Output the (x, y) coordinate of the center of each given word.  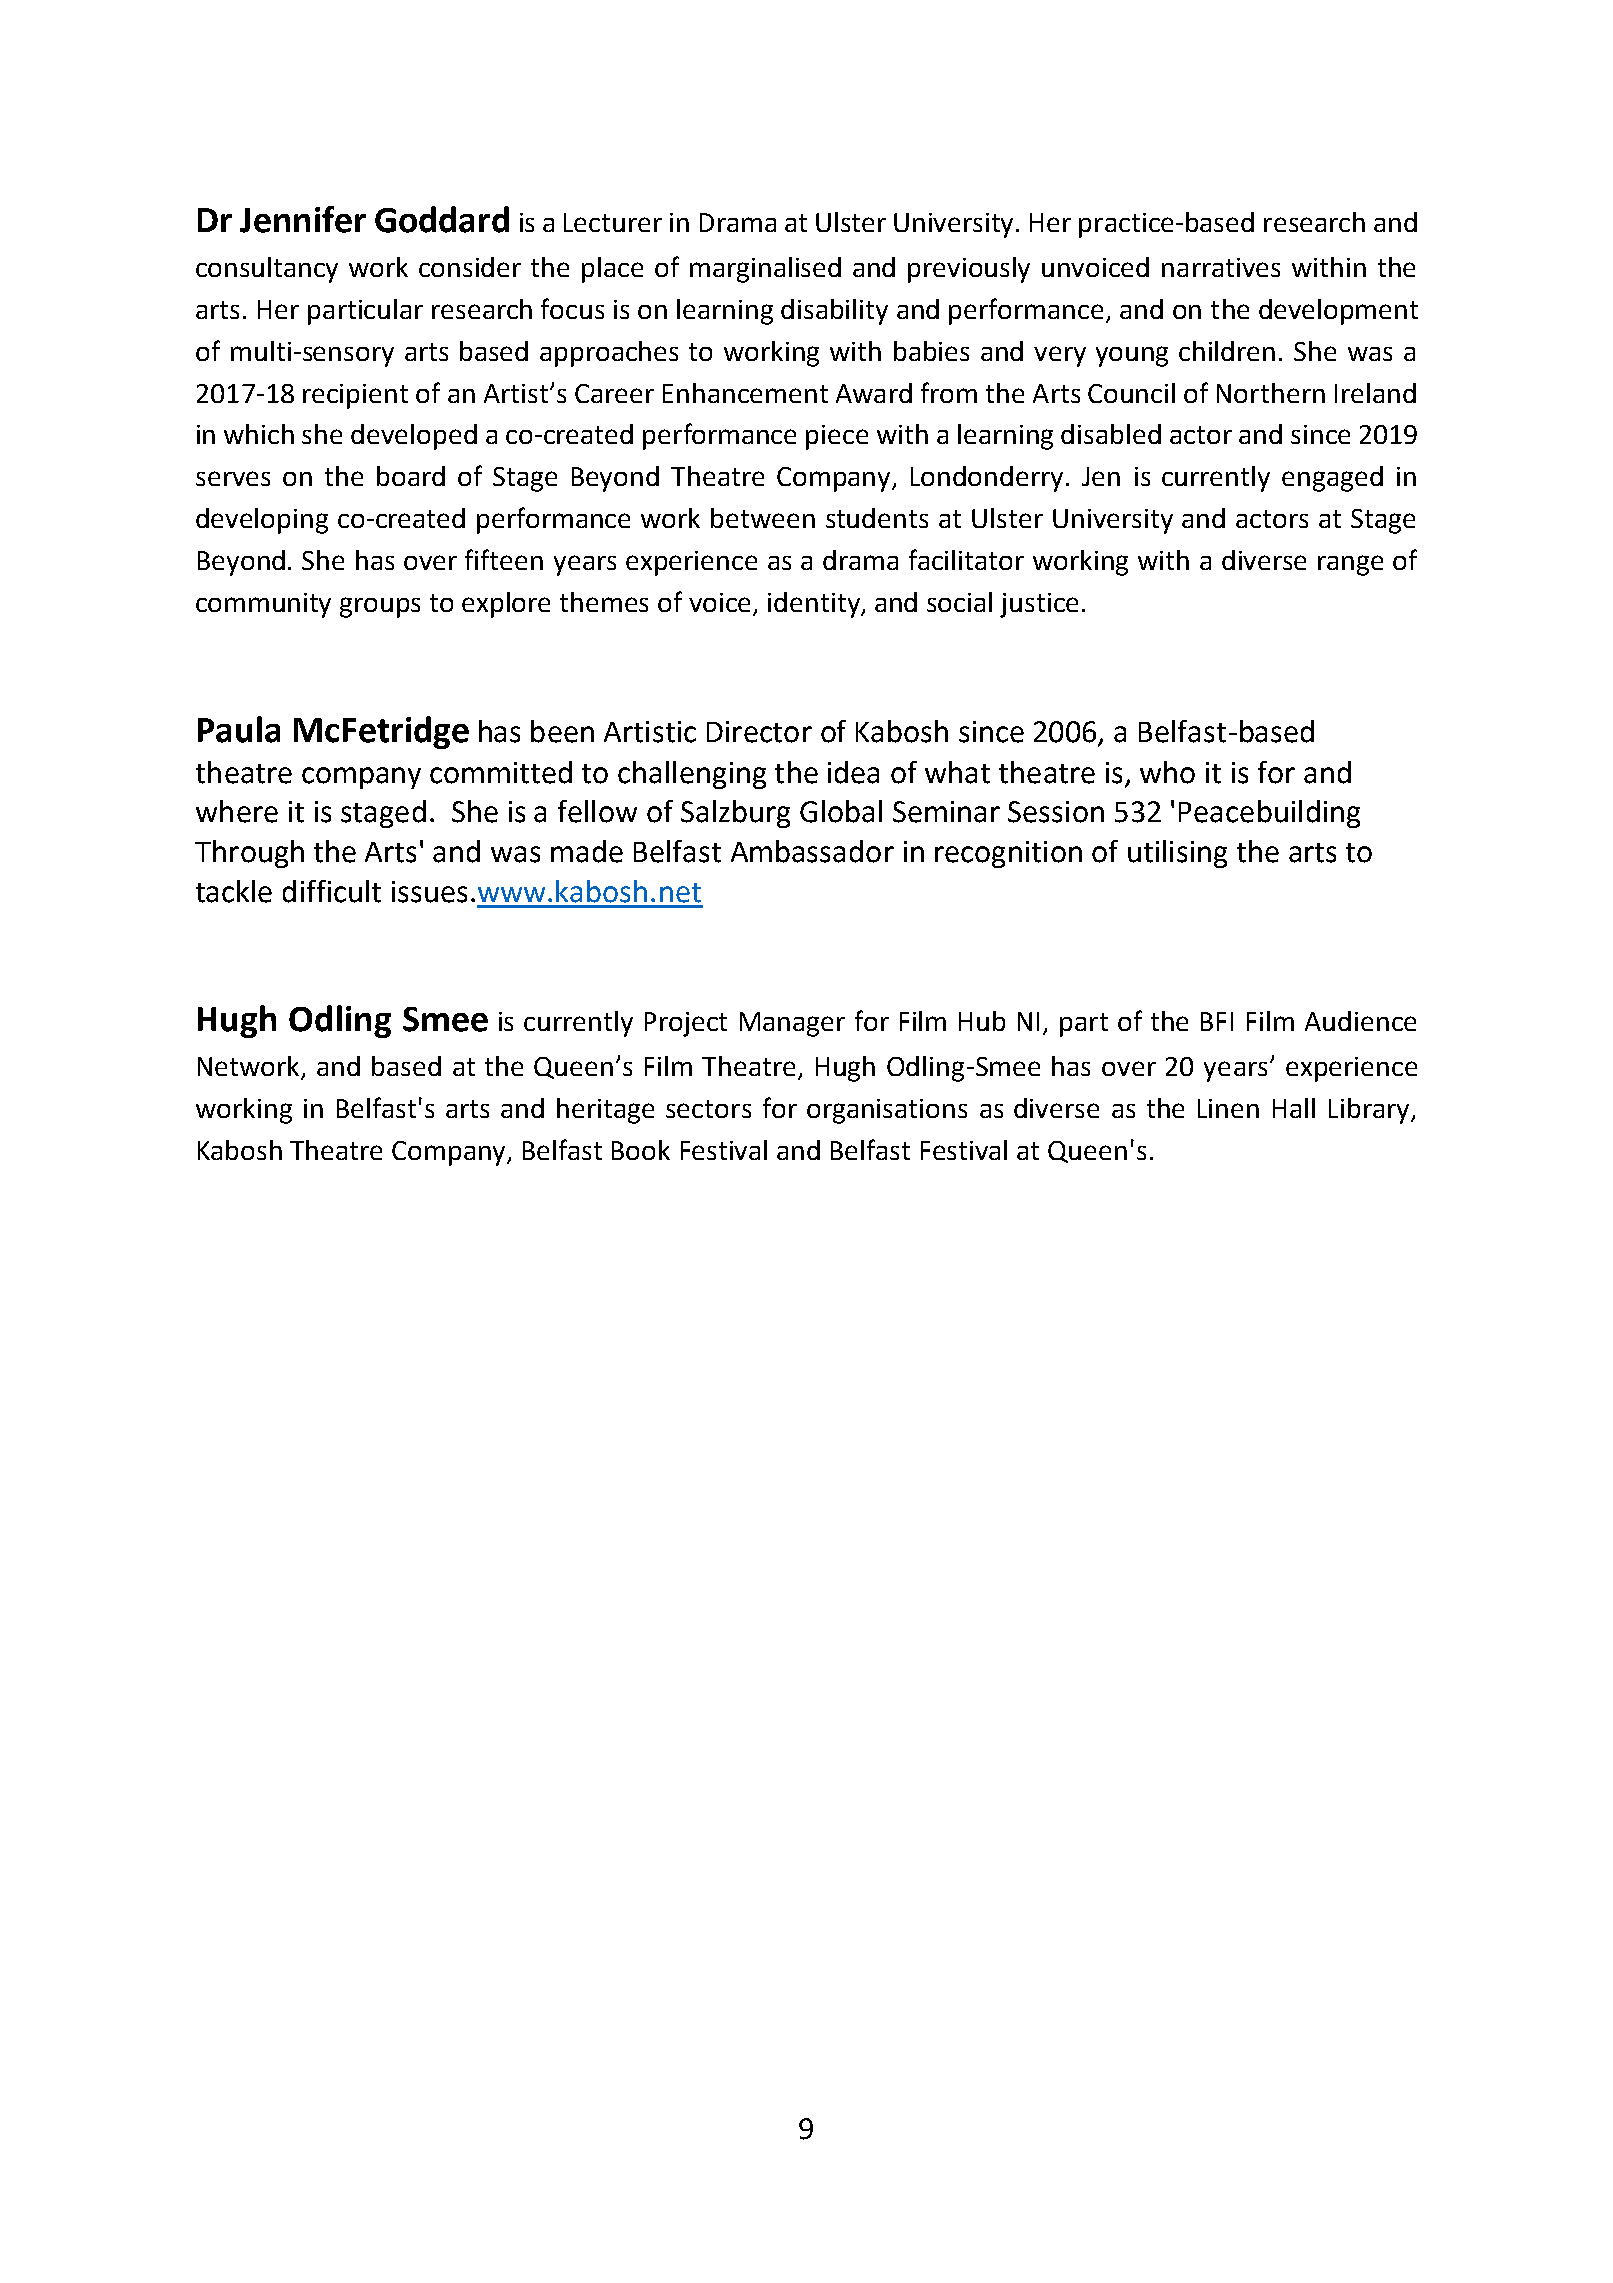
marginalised (765, 270)
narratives (1221, 267)
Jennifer (303, 219)
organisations (887, 1111)
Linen (1228, 1108)
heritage (605, 1111)
